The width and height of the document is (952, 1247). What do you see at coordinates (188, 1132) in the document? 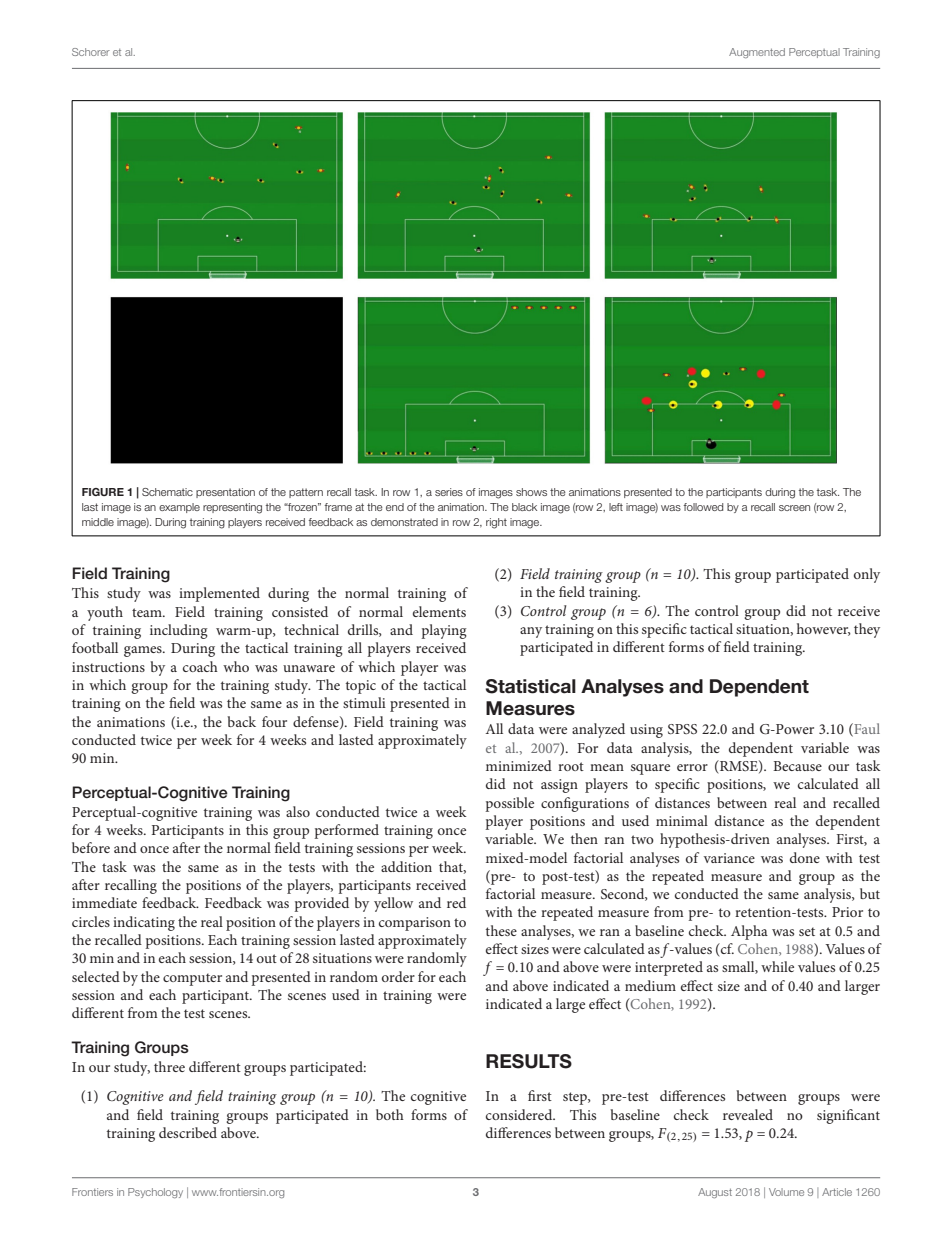
I see `described` at bounding box center [188, 1132].
